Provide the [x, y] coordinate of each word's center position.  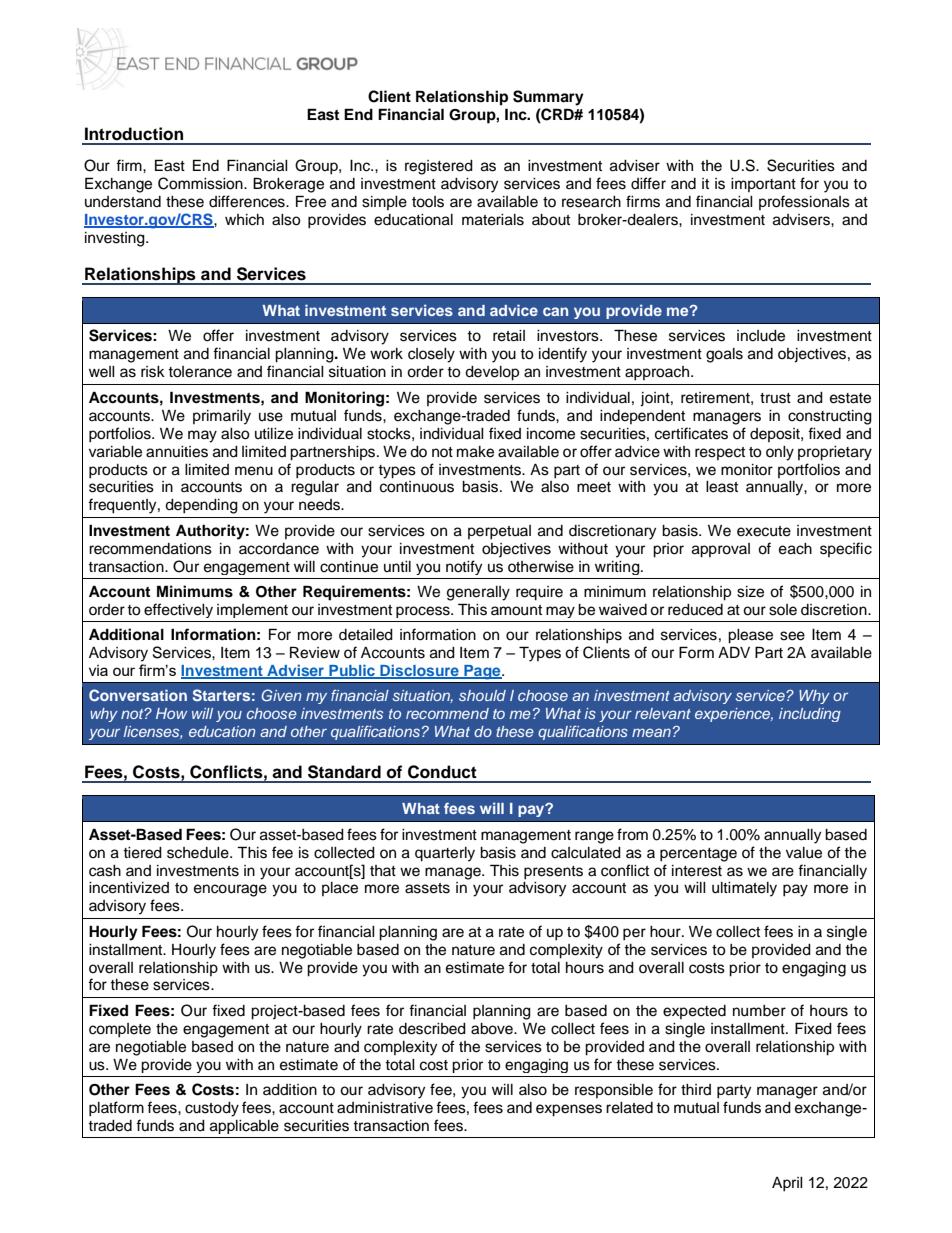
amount [516, 610]
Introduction [134, 134]
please [750, 636]
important [763, 185]
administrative [385, 1108]
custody [212, 1109]
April [787, 1184]
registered [439, 167]
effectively [178, 610]
